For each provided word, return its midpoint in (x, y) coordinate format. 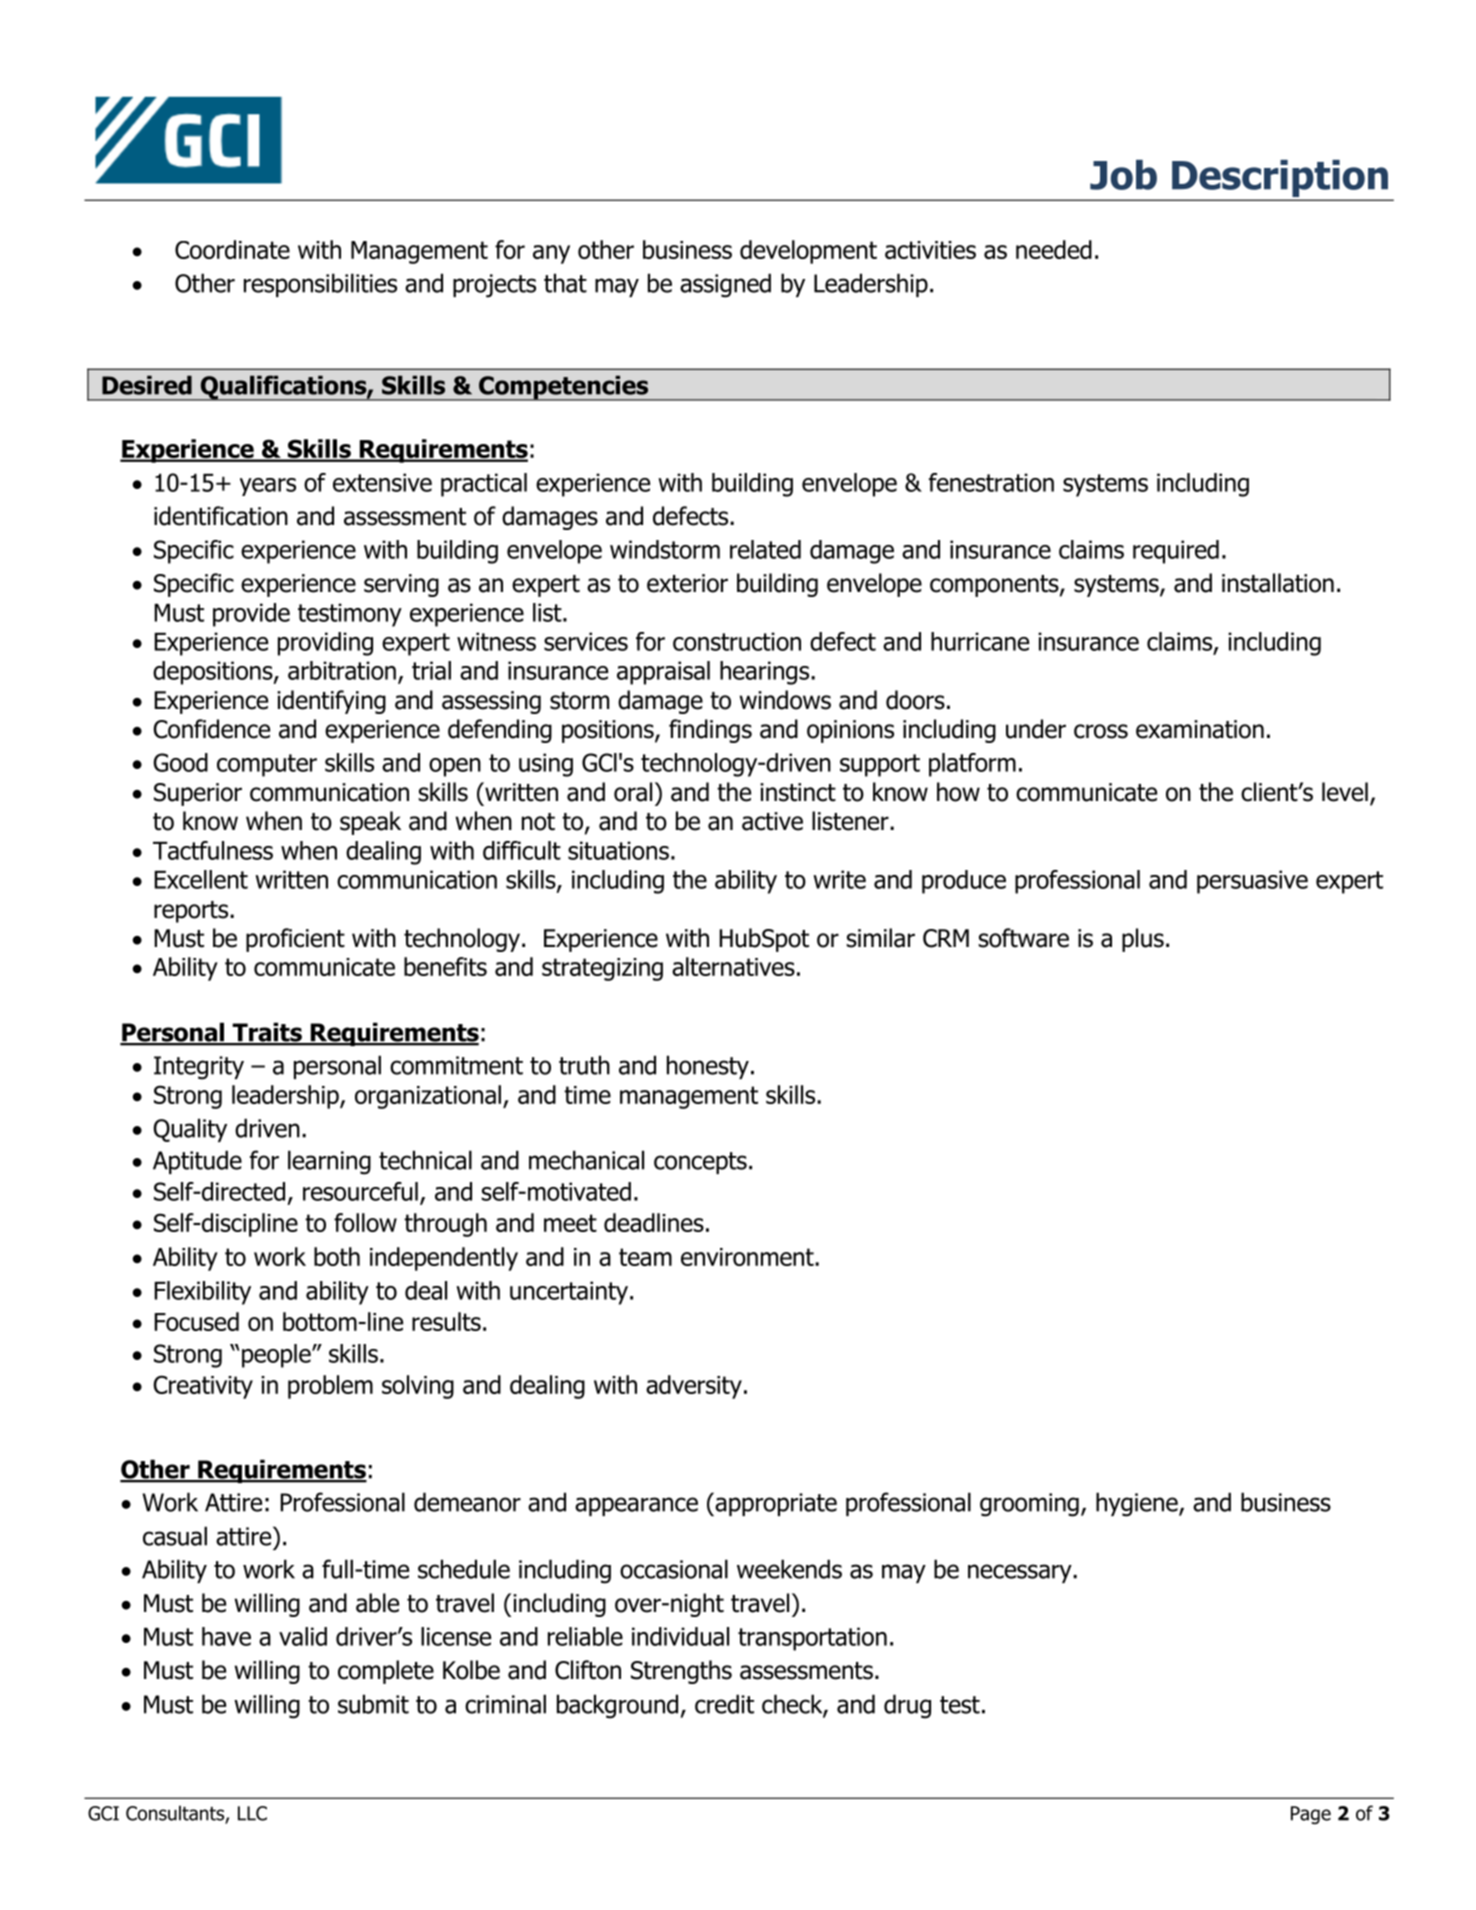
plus (1143, 940)
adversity (694, 1387)
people (277, 1356)
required (1176, 552)
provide (251, 615)
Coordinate (232, 249)
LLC (252, 1813)
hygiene (1138, 1504)
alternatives (733, 966)
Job (1123, 175)
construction (737, 641)
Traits (267, 1033)
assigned (725, 285)
